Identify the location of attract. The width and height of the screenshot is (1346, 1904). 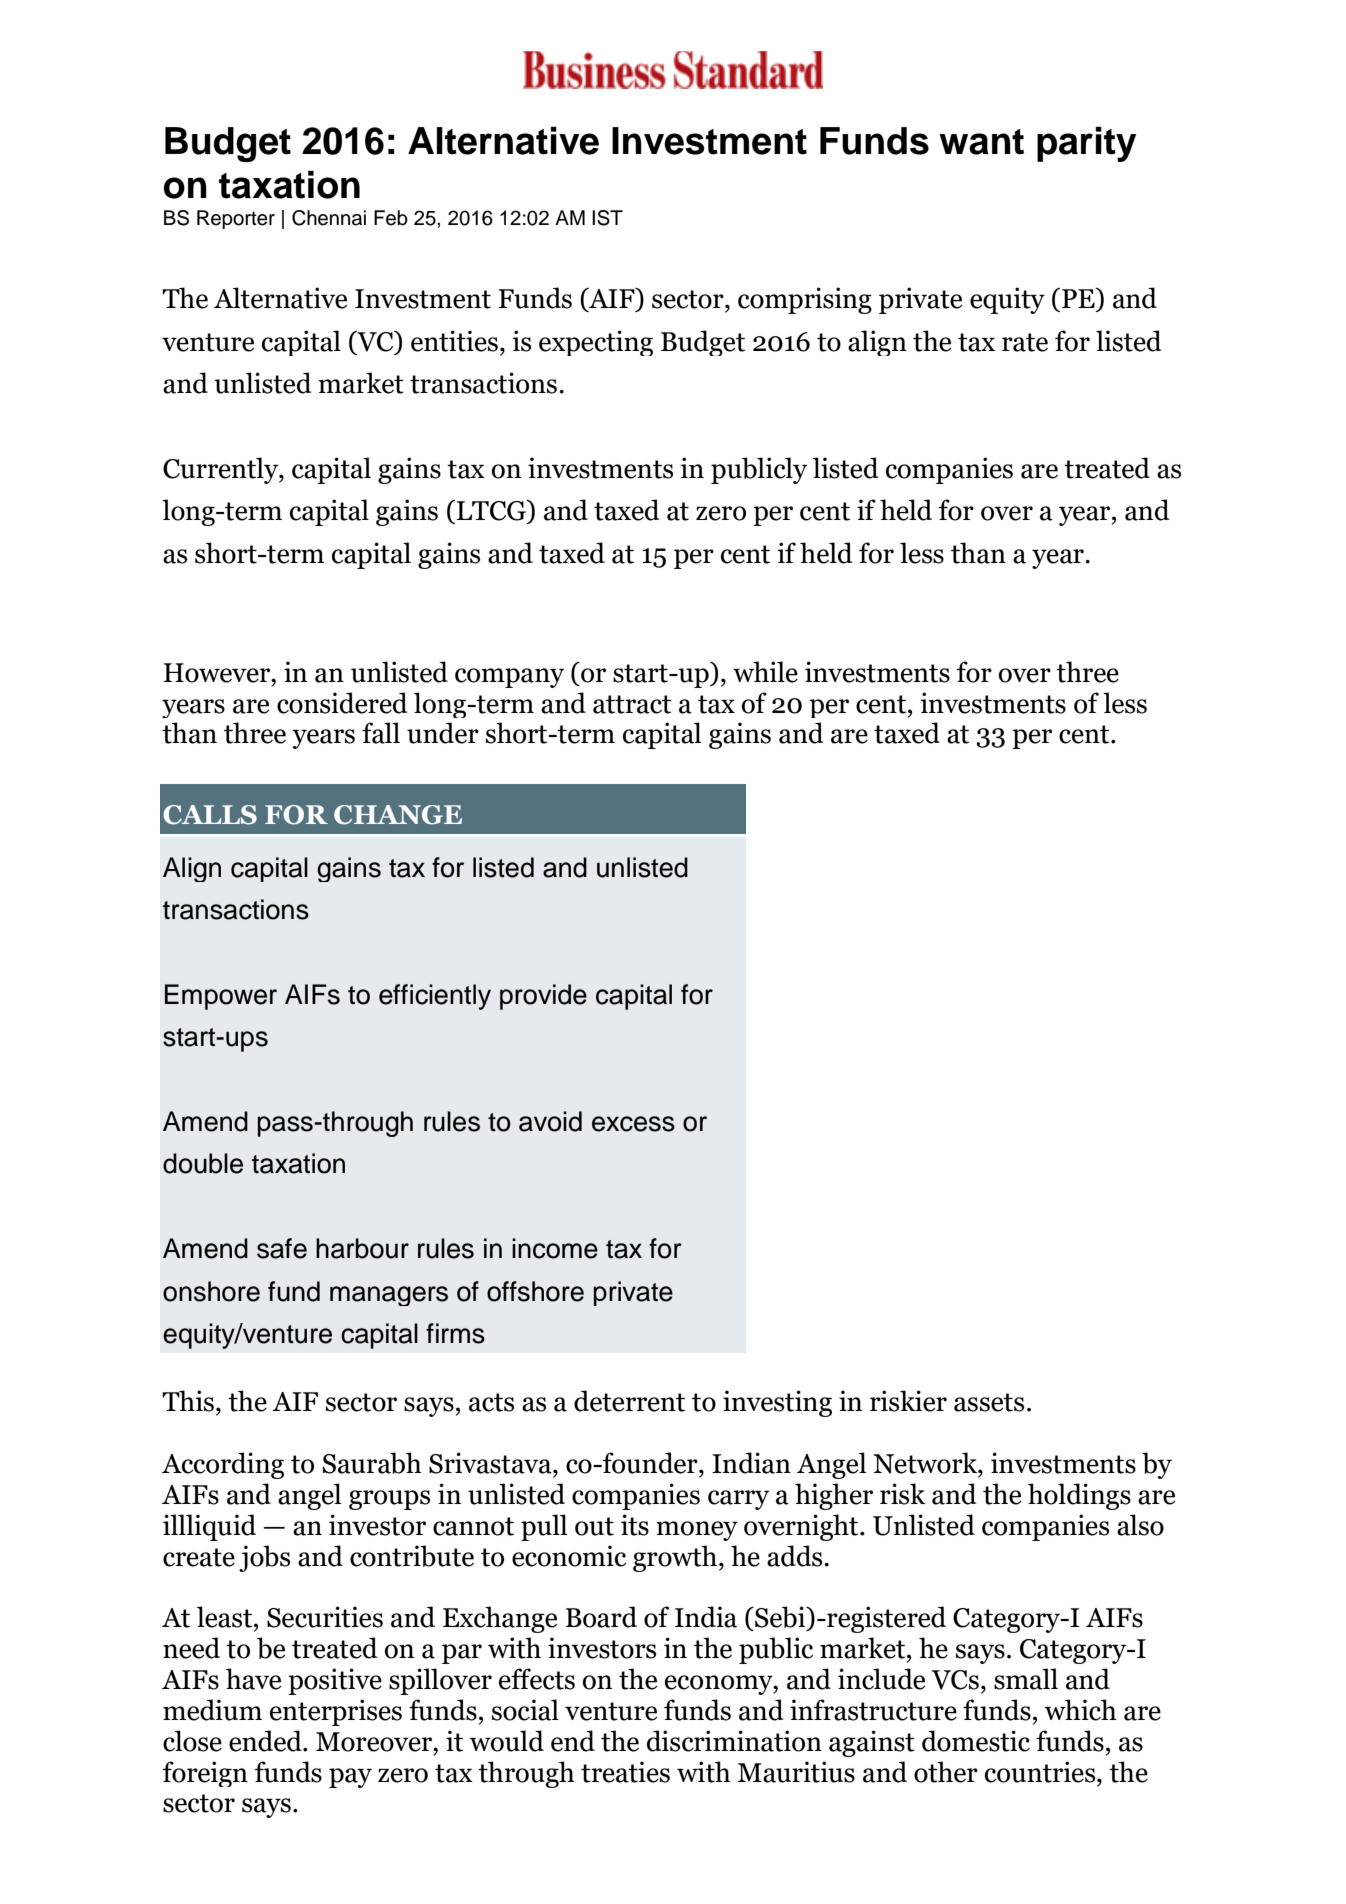
(632, 704).
